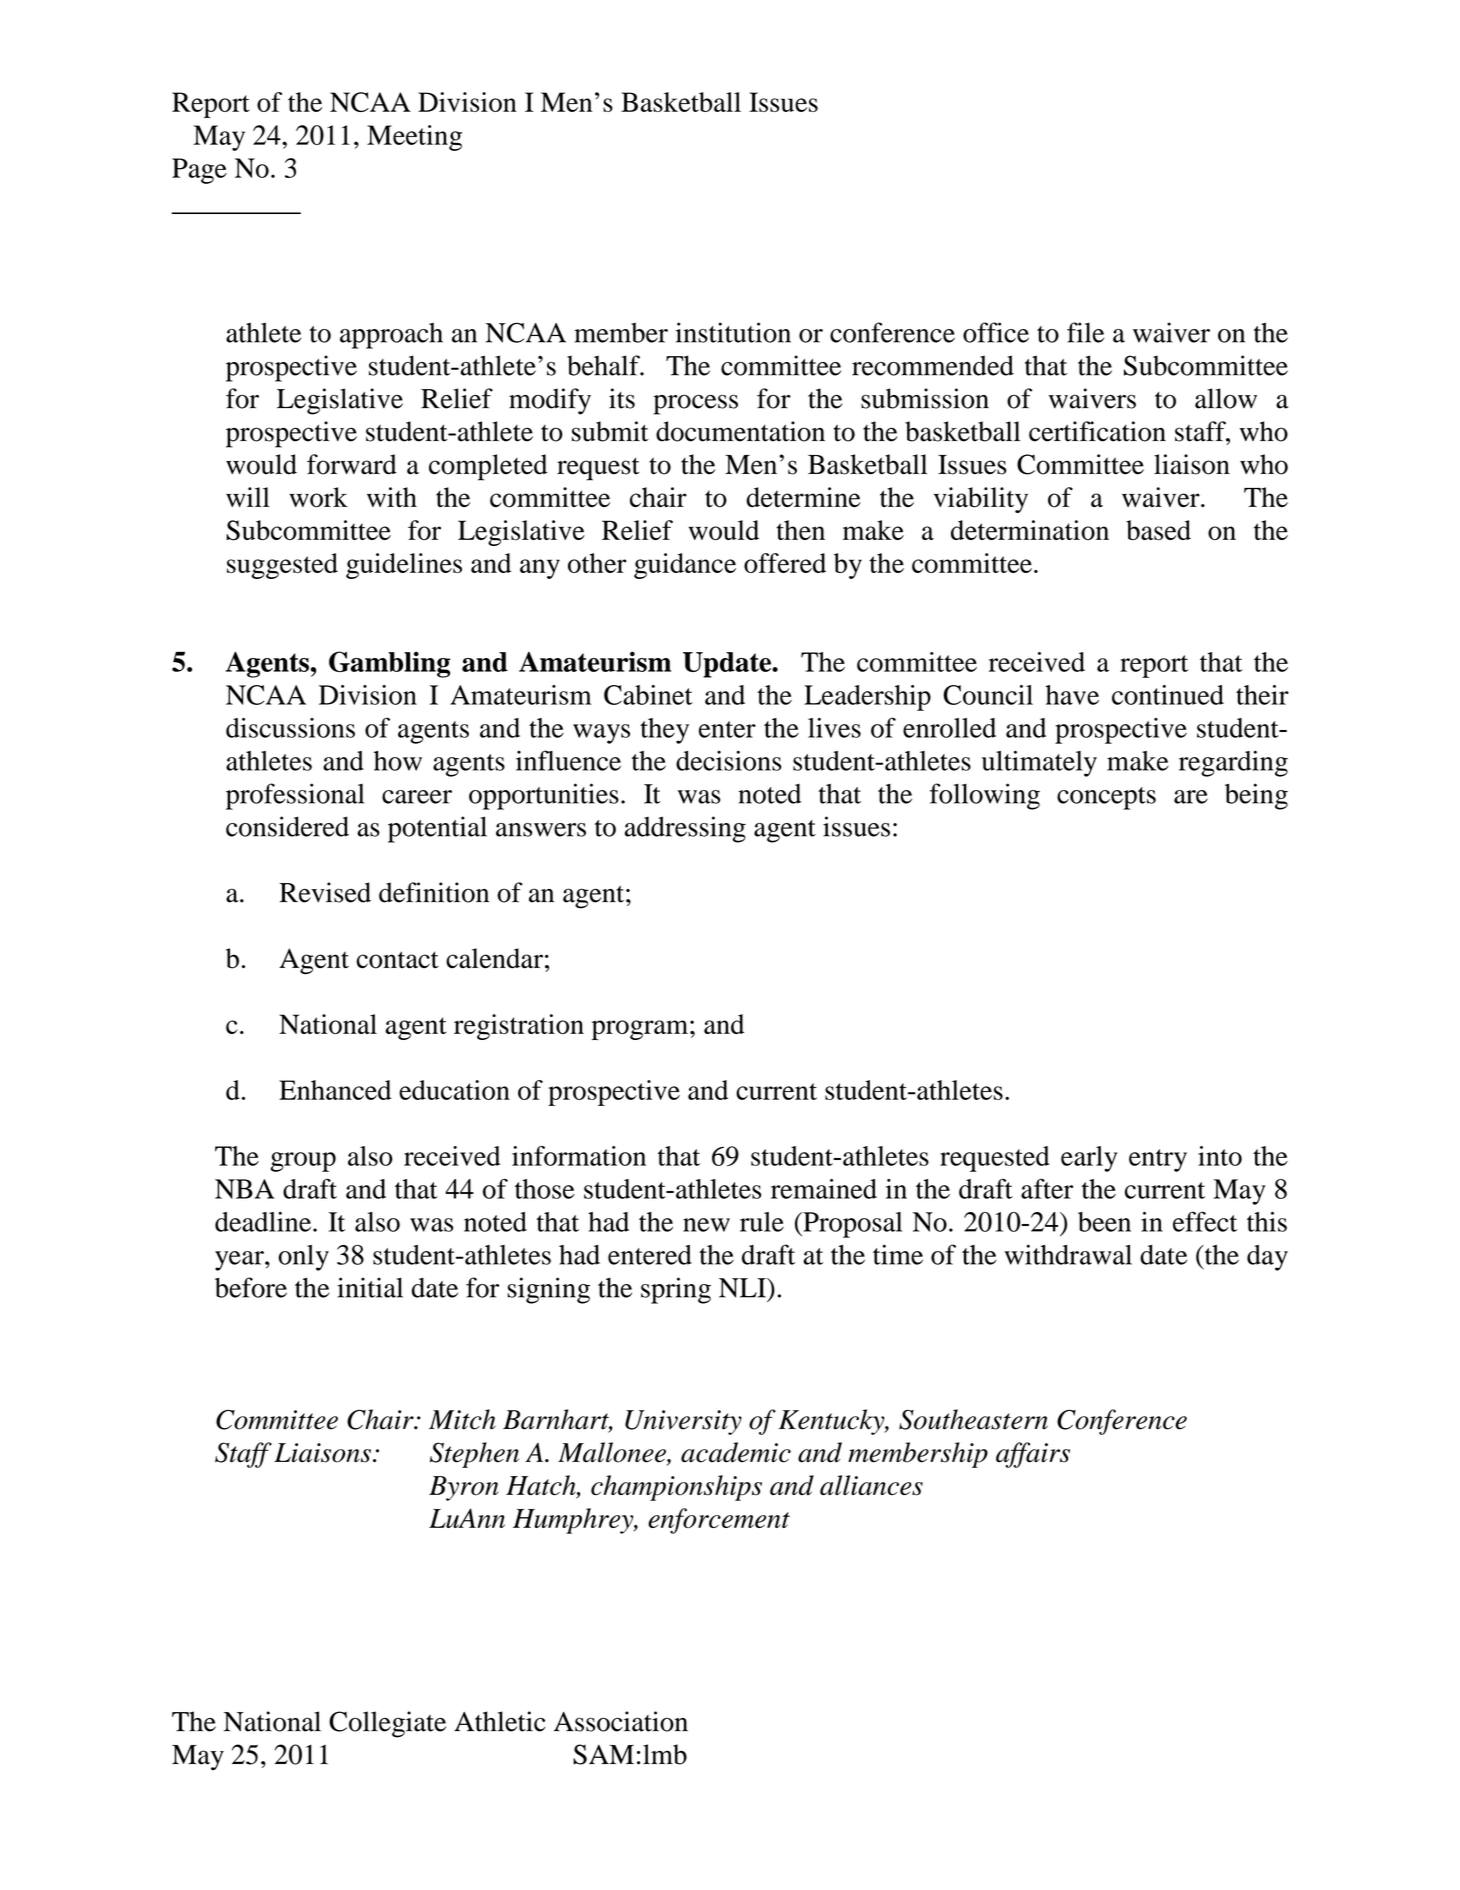 The image size is (1460, 1890). Describe the element at coordinates (685, 829) in the image. I see `addressing` at that location.
